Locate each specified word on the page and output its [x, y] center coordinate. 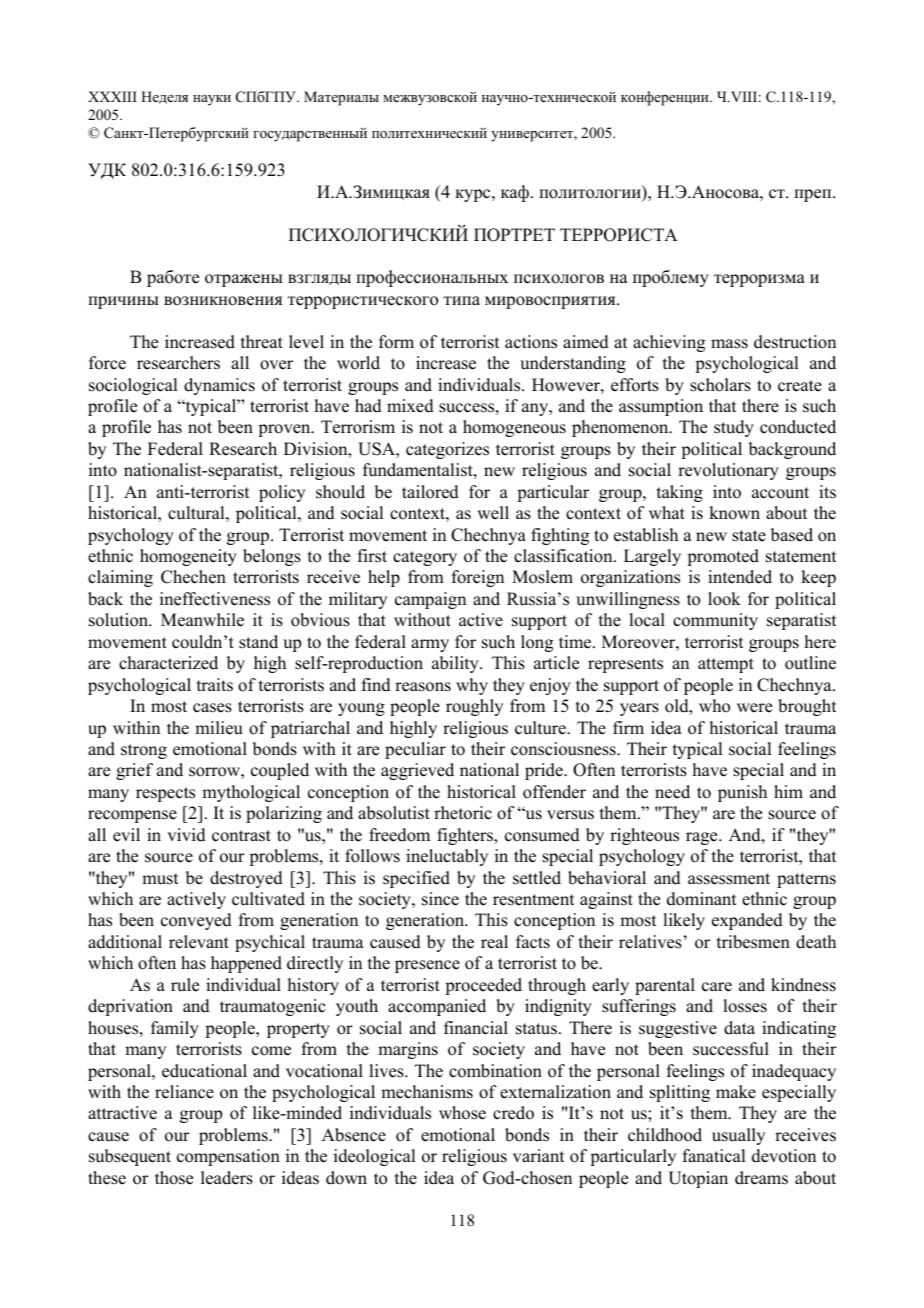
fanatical [714, 1156]
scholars [720, 385]
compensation [228, 1157]
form [396, 342]
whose [462, 1113]
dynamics [219, 386]
